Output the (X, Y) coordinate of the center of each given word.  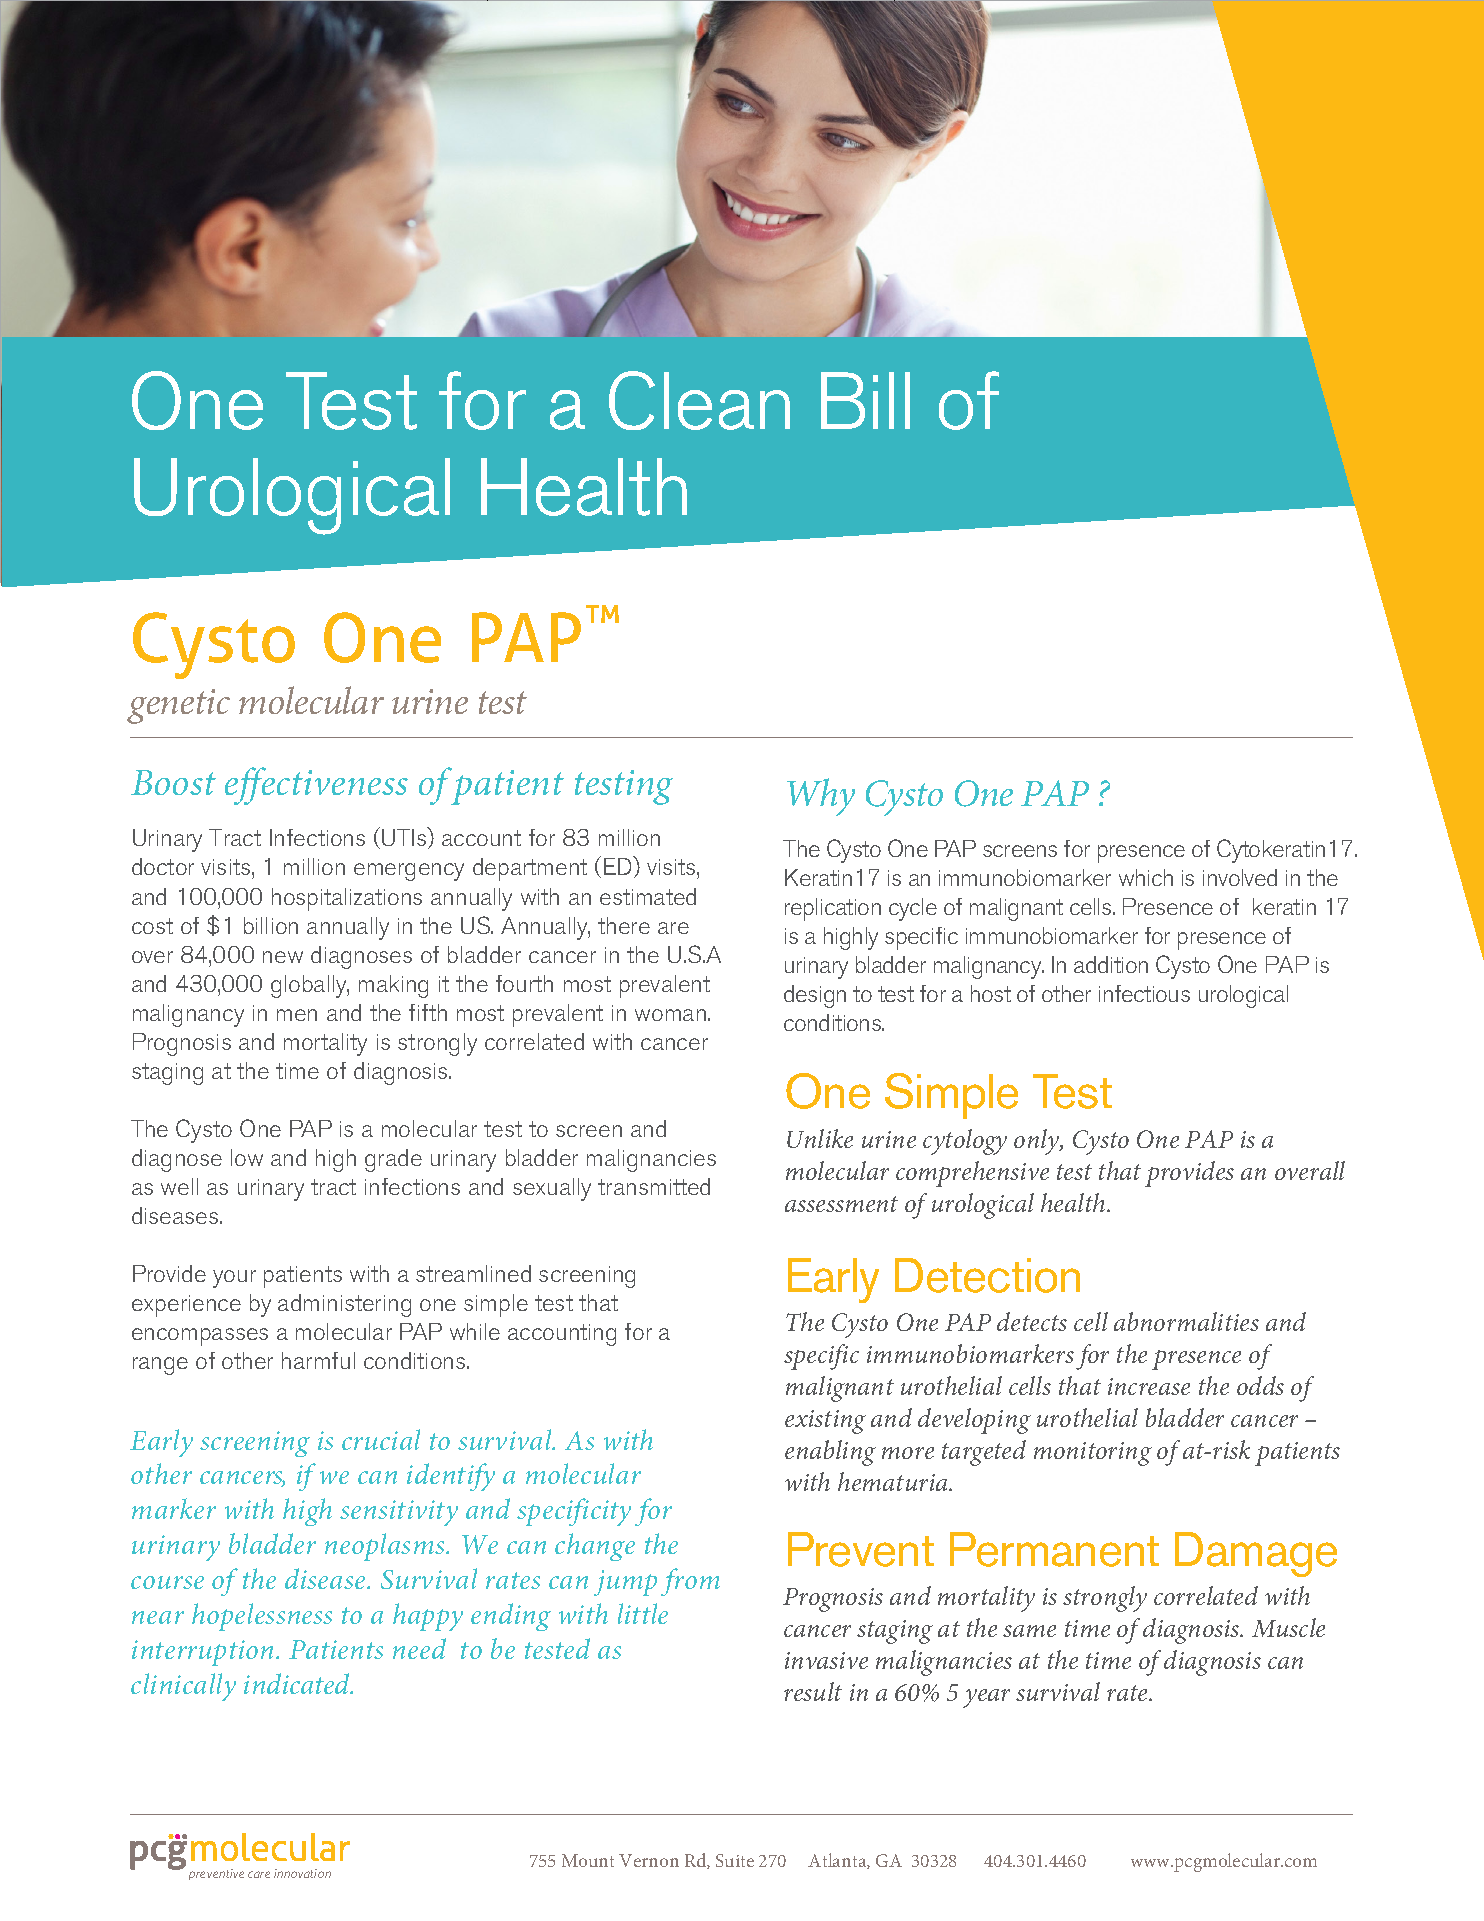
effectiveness (316, 786)
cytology (965, 1142)
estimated (648, 896)
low (247, 1157)
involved (1240, 877)
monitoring (1093, 1454)
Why (821, 797)
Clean (699, 400)
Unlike (820, 1138)
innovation (302, 1873)
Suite (735, 1860)
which (1146, 877)
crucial (381, 1439)
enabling (830, 1453)
